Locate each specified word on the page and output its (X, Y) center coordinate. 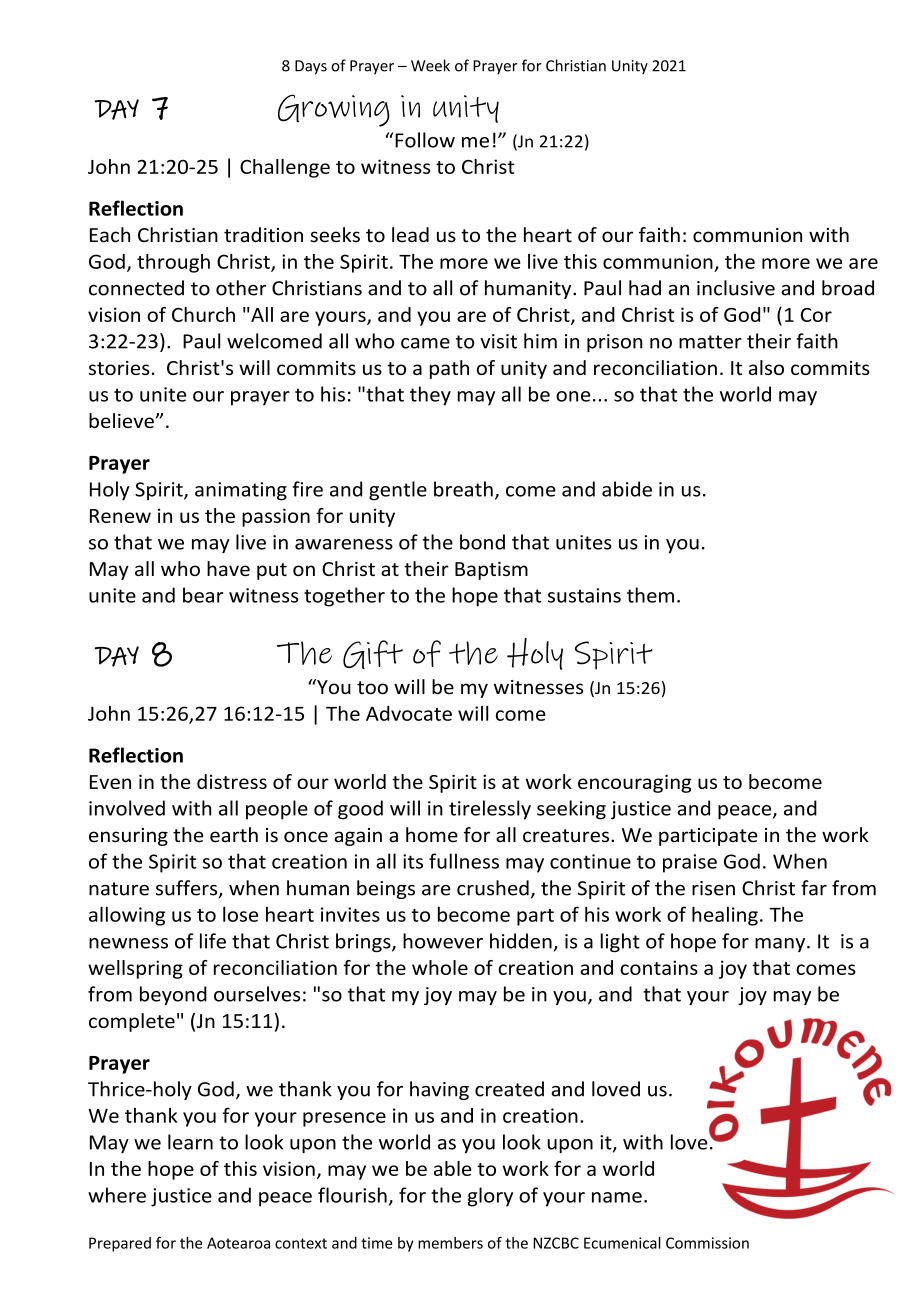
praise (690, 863)
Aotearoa (238, 1243)
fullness (464, 861)
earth (234, 835)
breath (463, 489)
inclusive (736, 288)
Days (311, 67)
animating (241, 491)
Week (430, 65)
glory (490, 1197)
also (766, 367)
